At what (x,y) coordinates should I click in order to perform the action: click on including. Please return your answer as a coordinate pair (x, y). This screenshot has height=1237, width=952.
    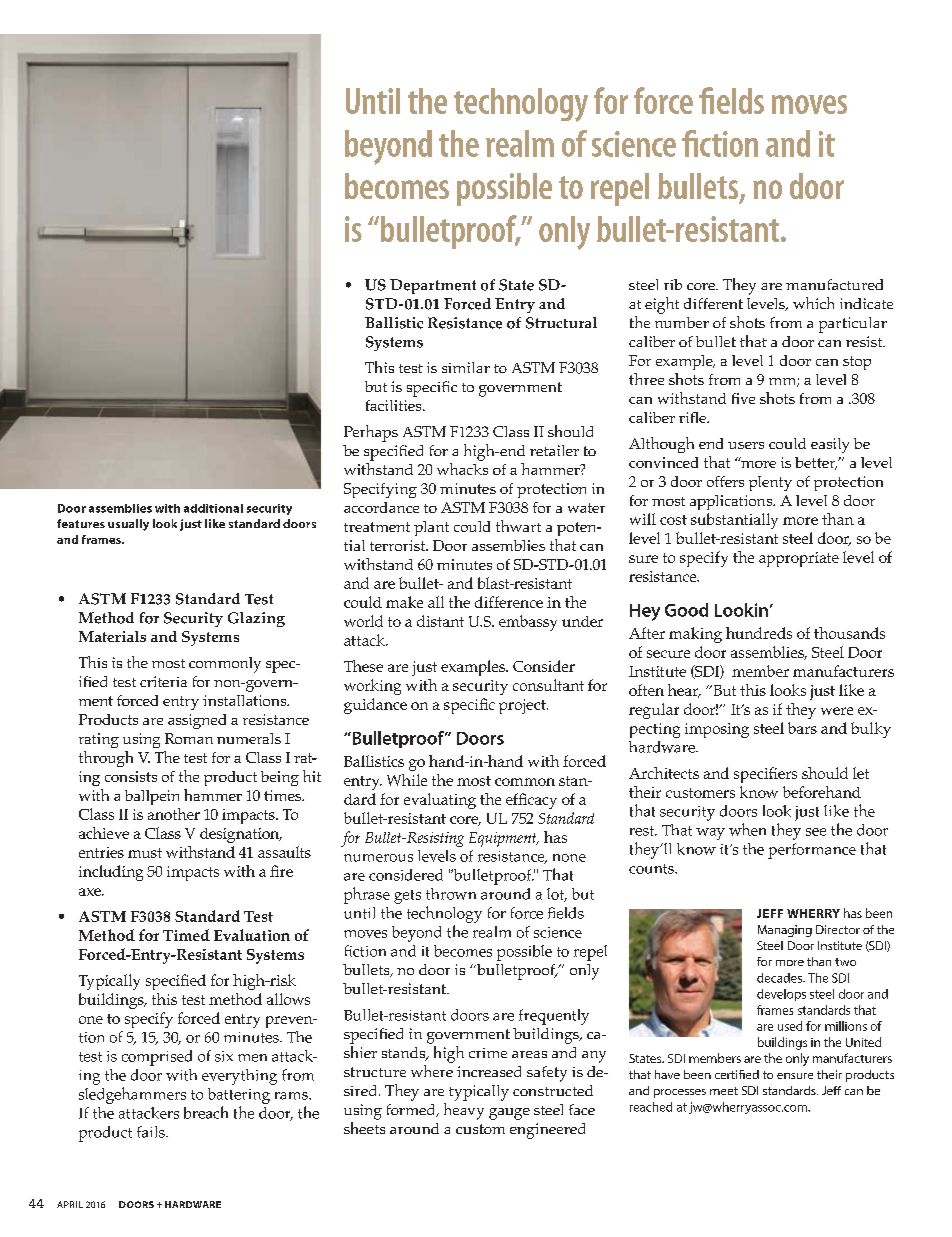
    Looking at the image, I should click on (111, 873).
